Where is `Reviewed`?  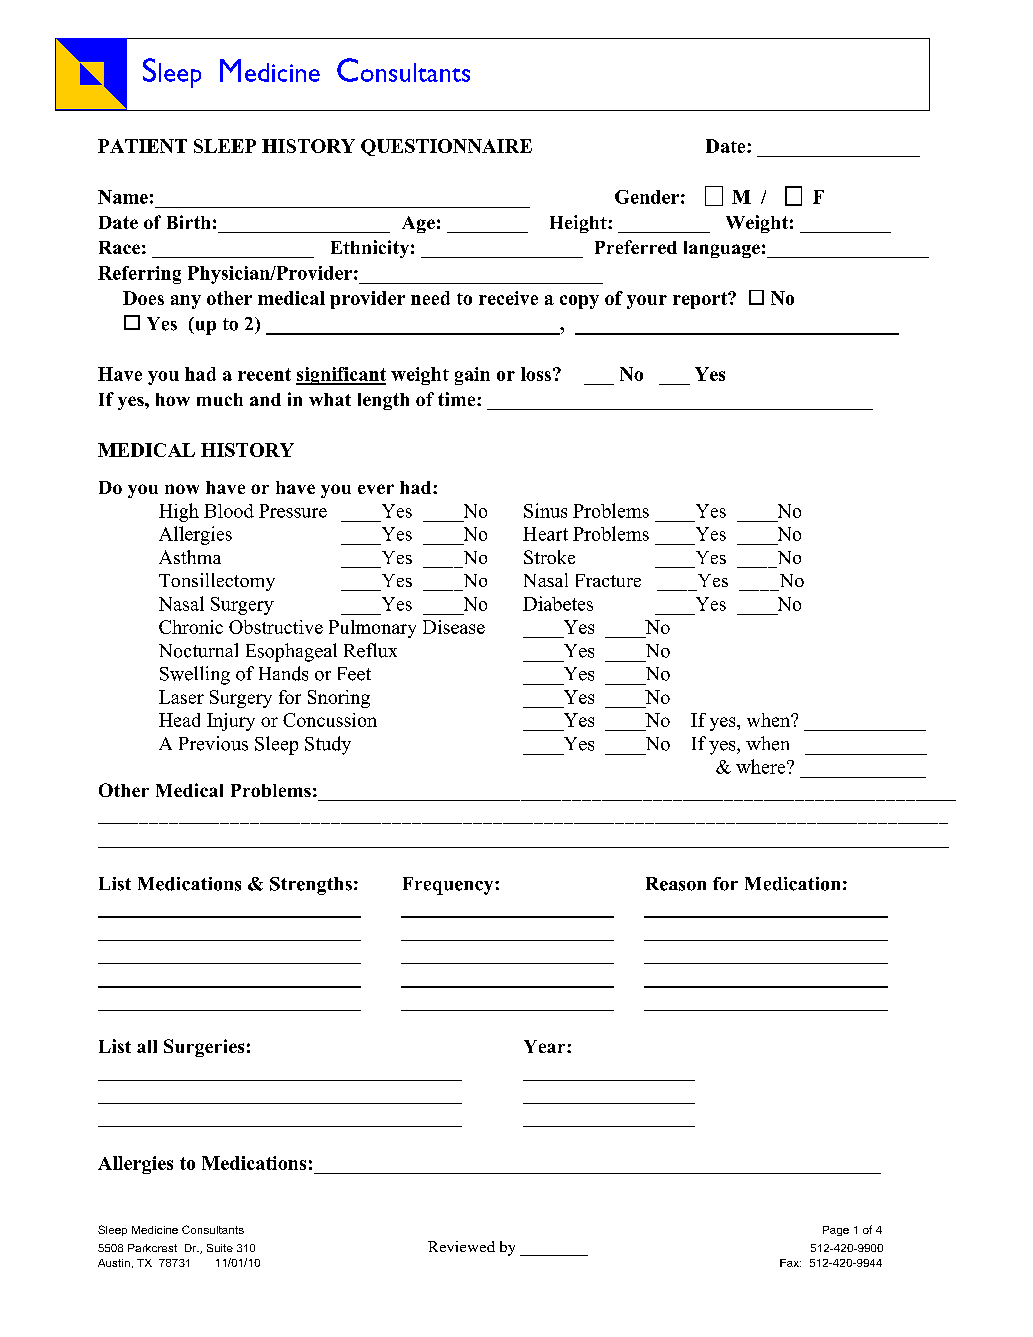
Reviewed is located at coordinates (461, 1246).
